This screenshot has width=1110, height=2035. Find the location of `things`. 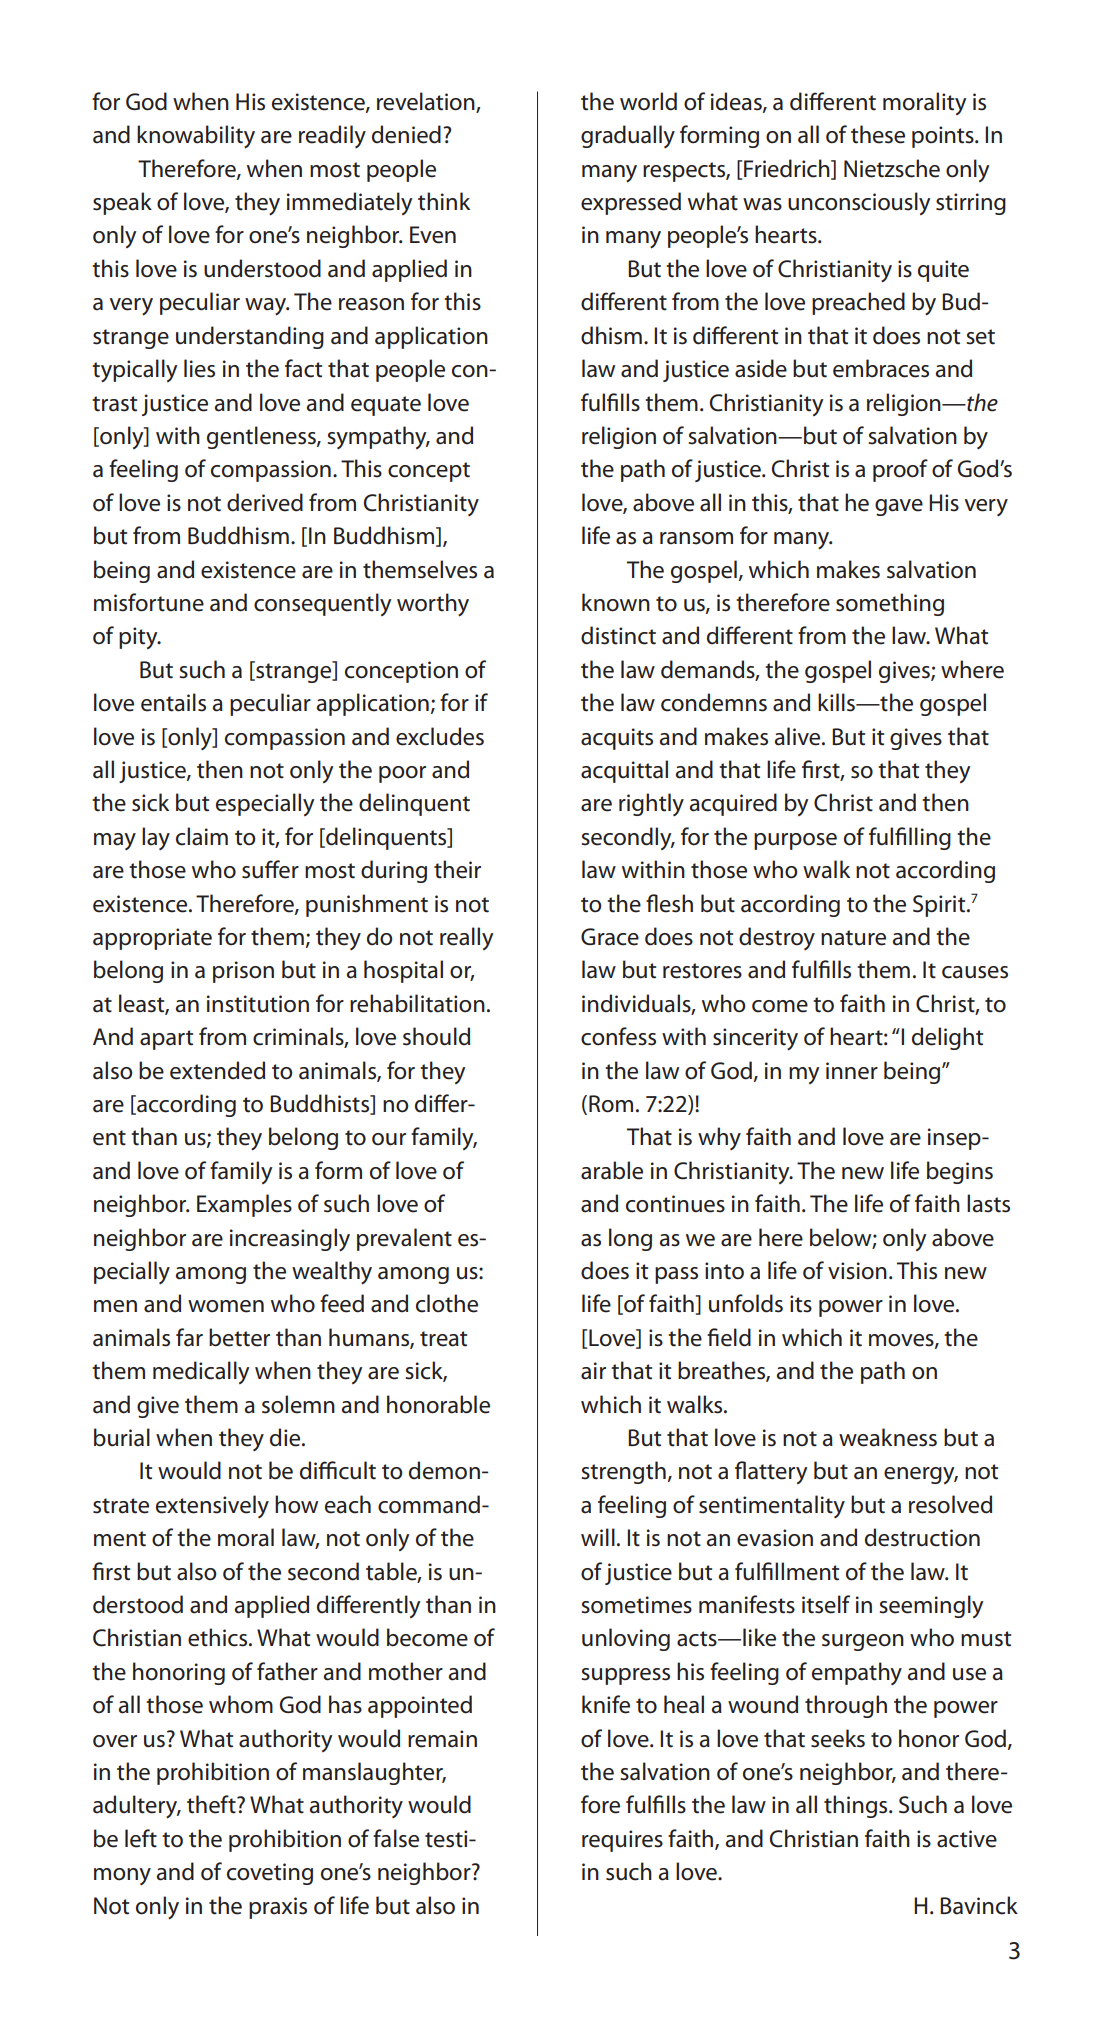

things is located at coordinates (857, 1806).
